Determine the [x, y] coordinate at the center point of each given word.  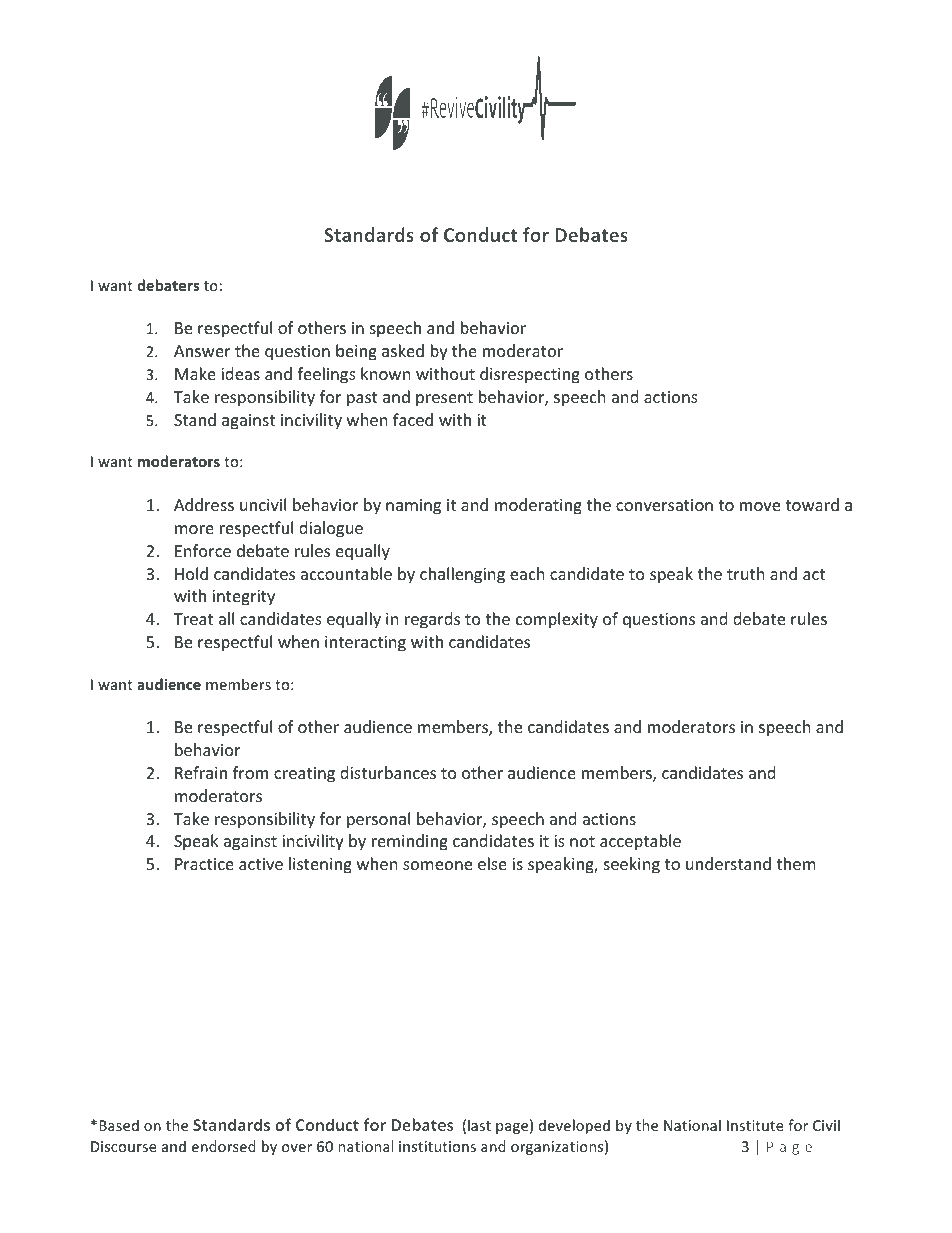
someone [437, 865]
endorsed [224, 1146]
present [444, 399]
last [479, 1125]
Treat [193, 619]
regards [432, 620]
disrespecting [530, 375]
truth [746, 573]
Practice [204, 864]
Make [195, 373]
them [796, 863]
